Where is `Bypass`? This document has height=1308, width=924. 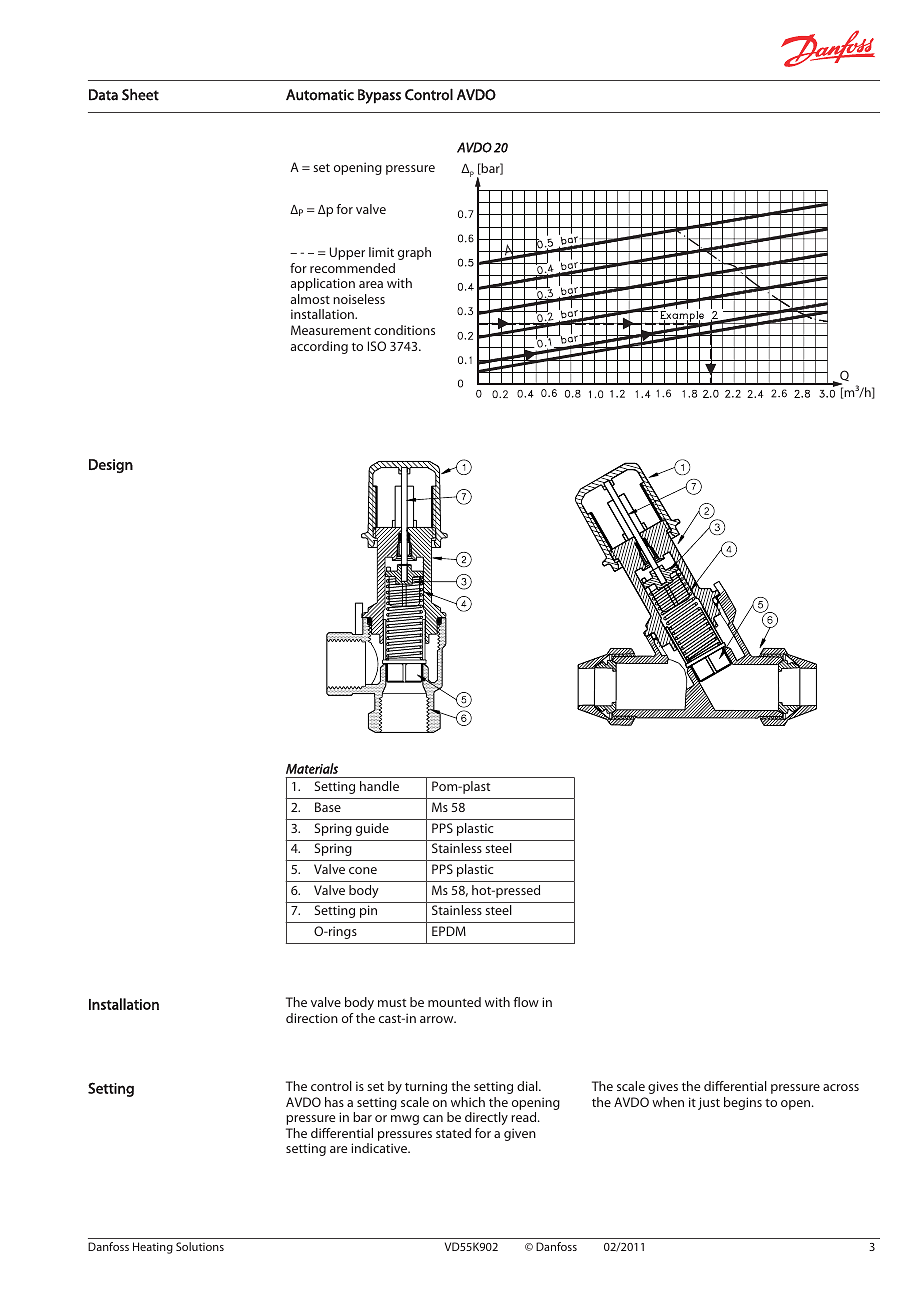
Bypass is located at coordinates (379, 96).
